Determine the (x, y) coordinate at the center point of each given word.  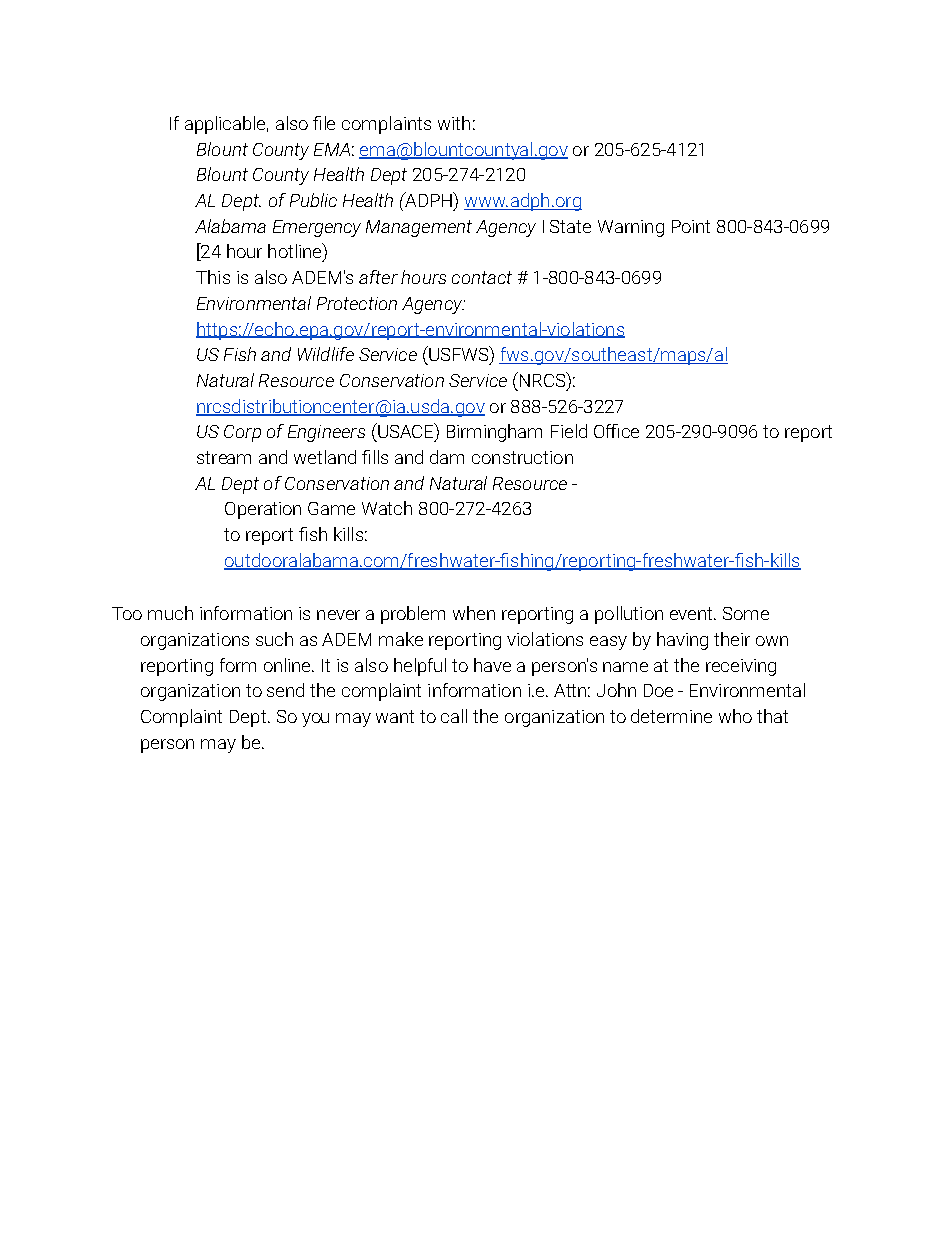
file (324, 123)
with (454, 123)
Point (691, 226)
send (285, 690)
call (454, 716)
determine (671, 716)
